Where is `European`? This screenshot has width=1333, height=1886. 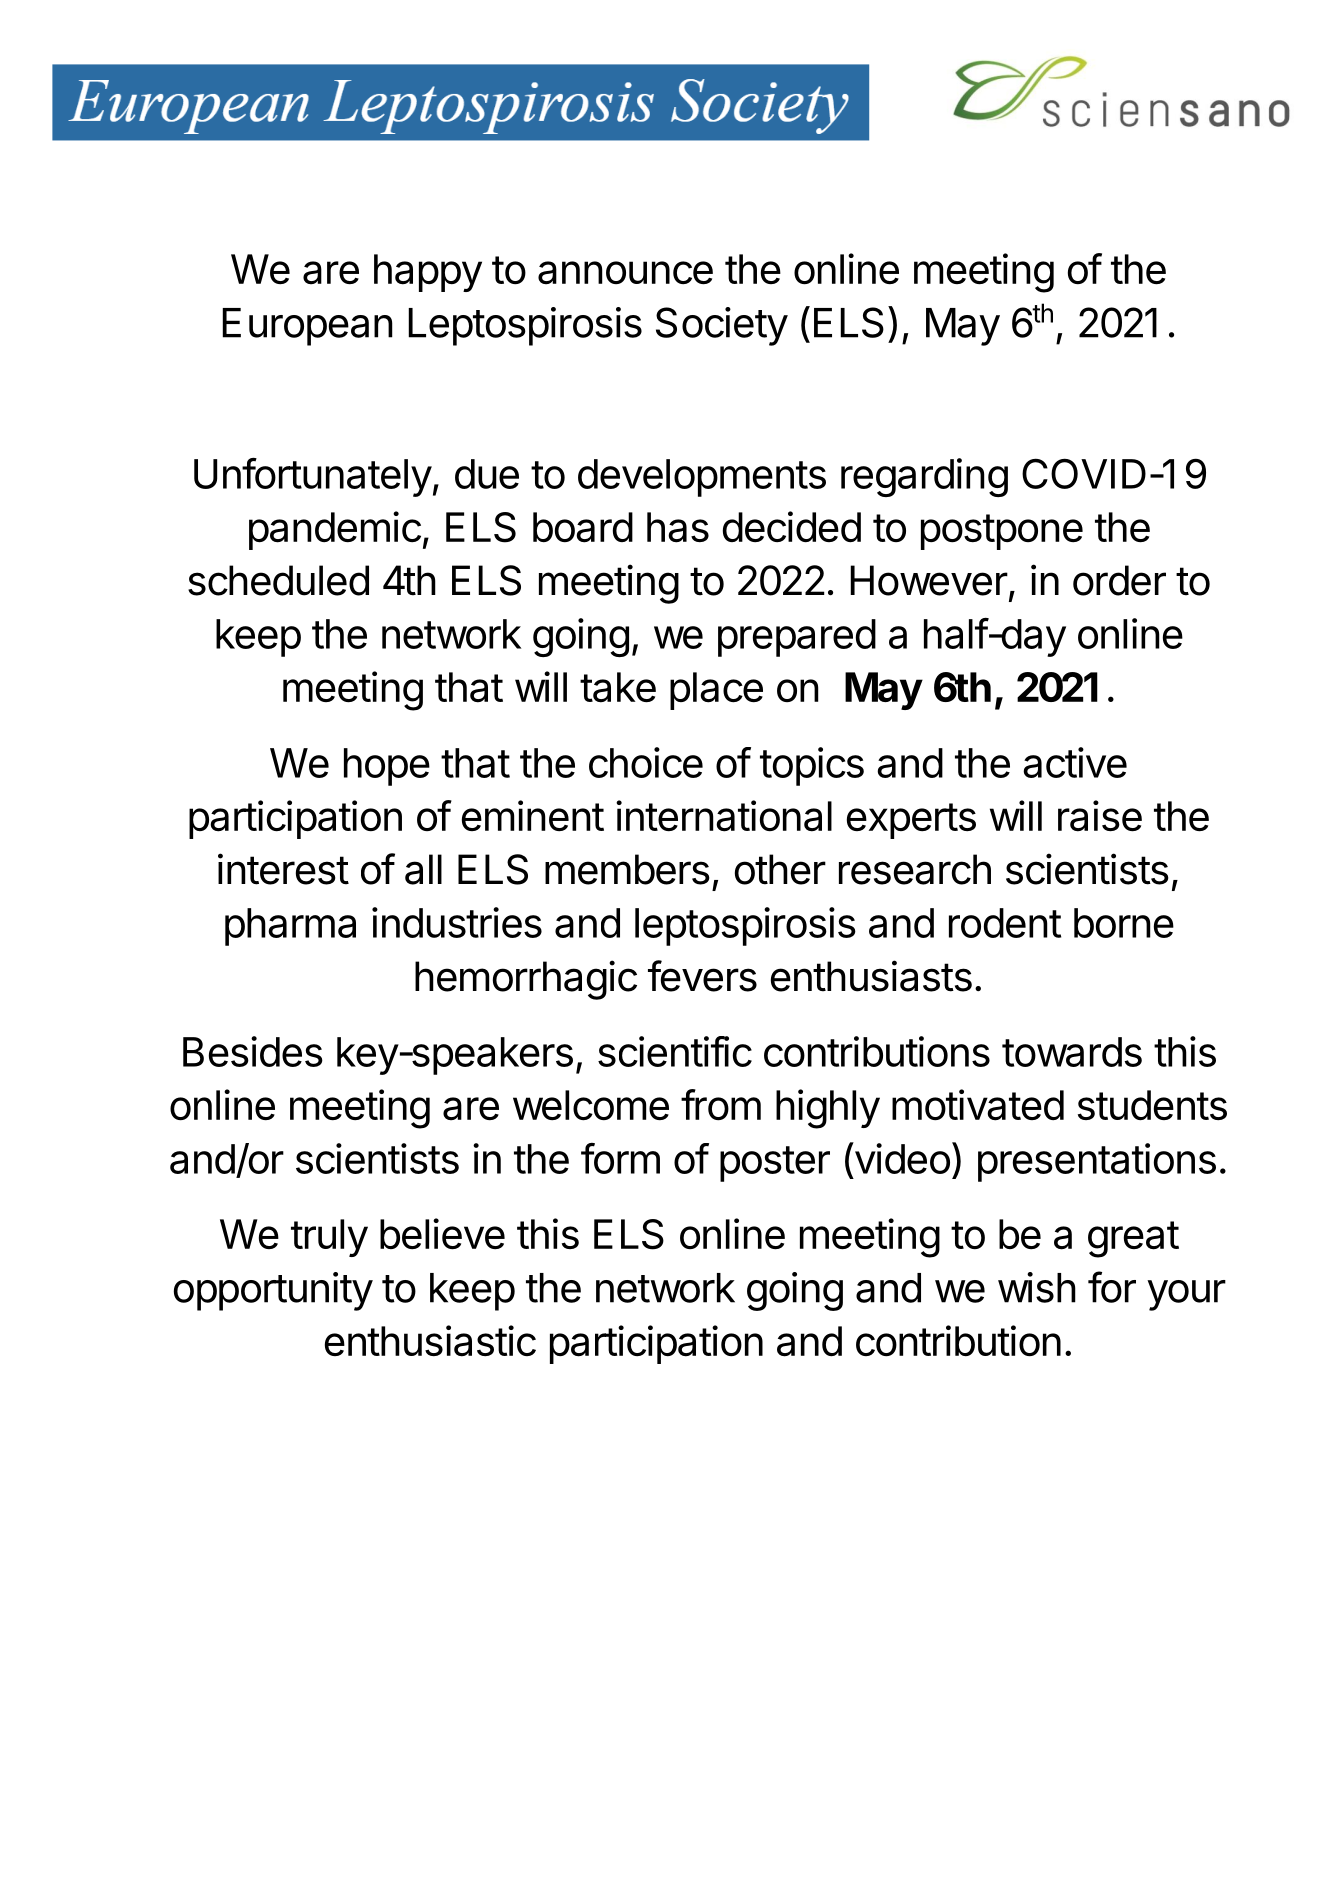 European is located at coordinates (307, 327).
